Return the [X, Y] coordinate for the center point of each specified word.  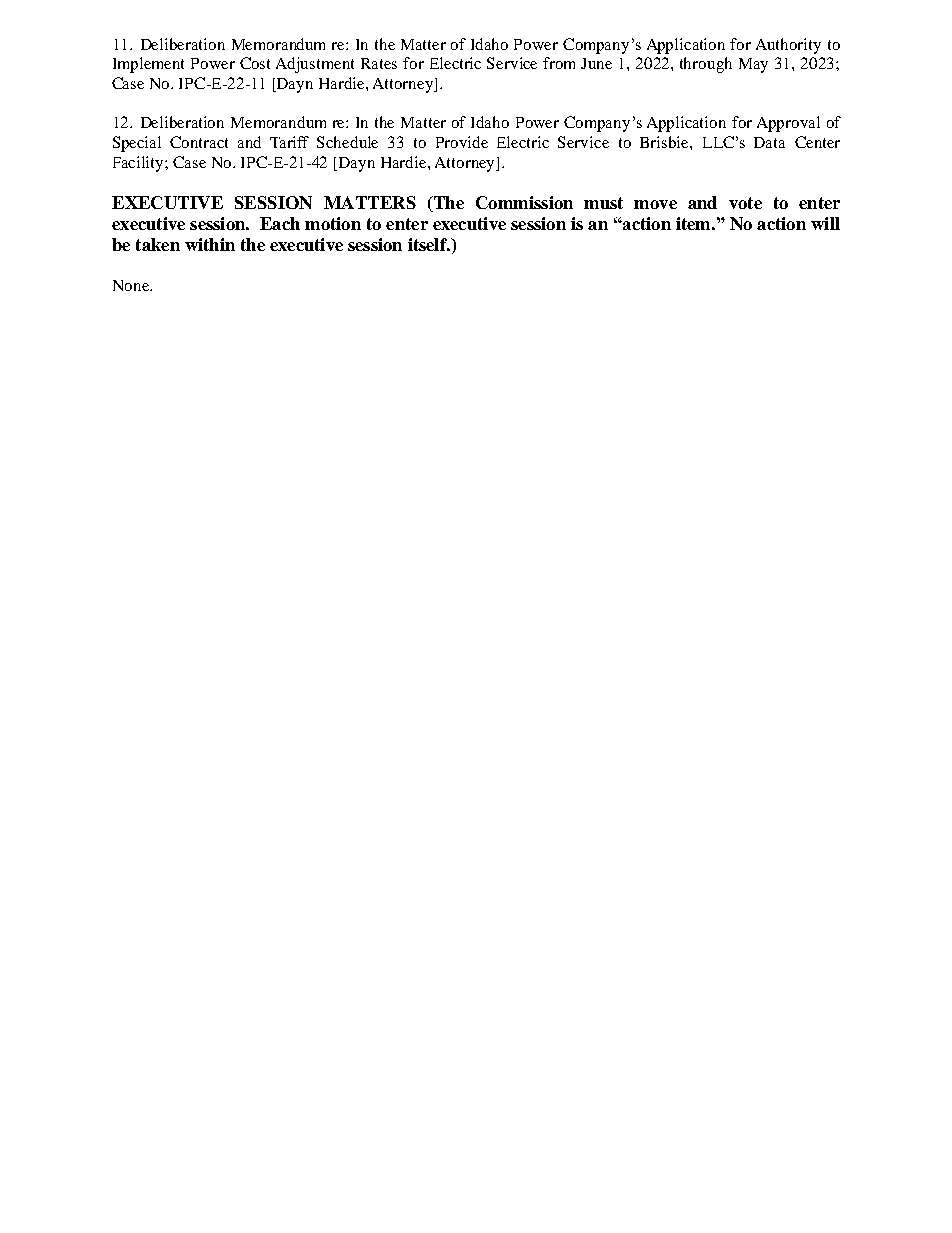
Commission [524, 202]
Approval [788, 124]
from [559, 63]
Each [280, 223]
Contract [199, 142]
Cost [255, 63]
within [210, 244]
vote [745, 203]
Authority [788, 46]
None [132, 285]
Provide [462, 142]
